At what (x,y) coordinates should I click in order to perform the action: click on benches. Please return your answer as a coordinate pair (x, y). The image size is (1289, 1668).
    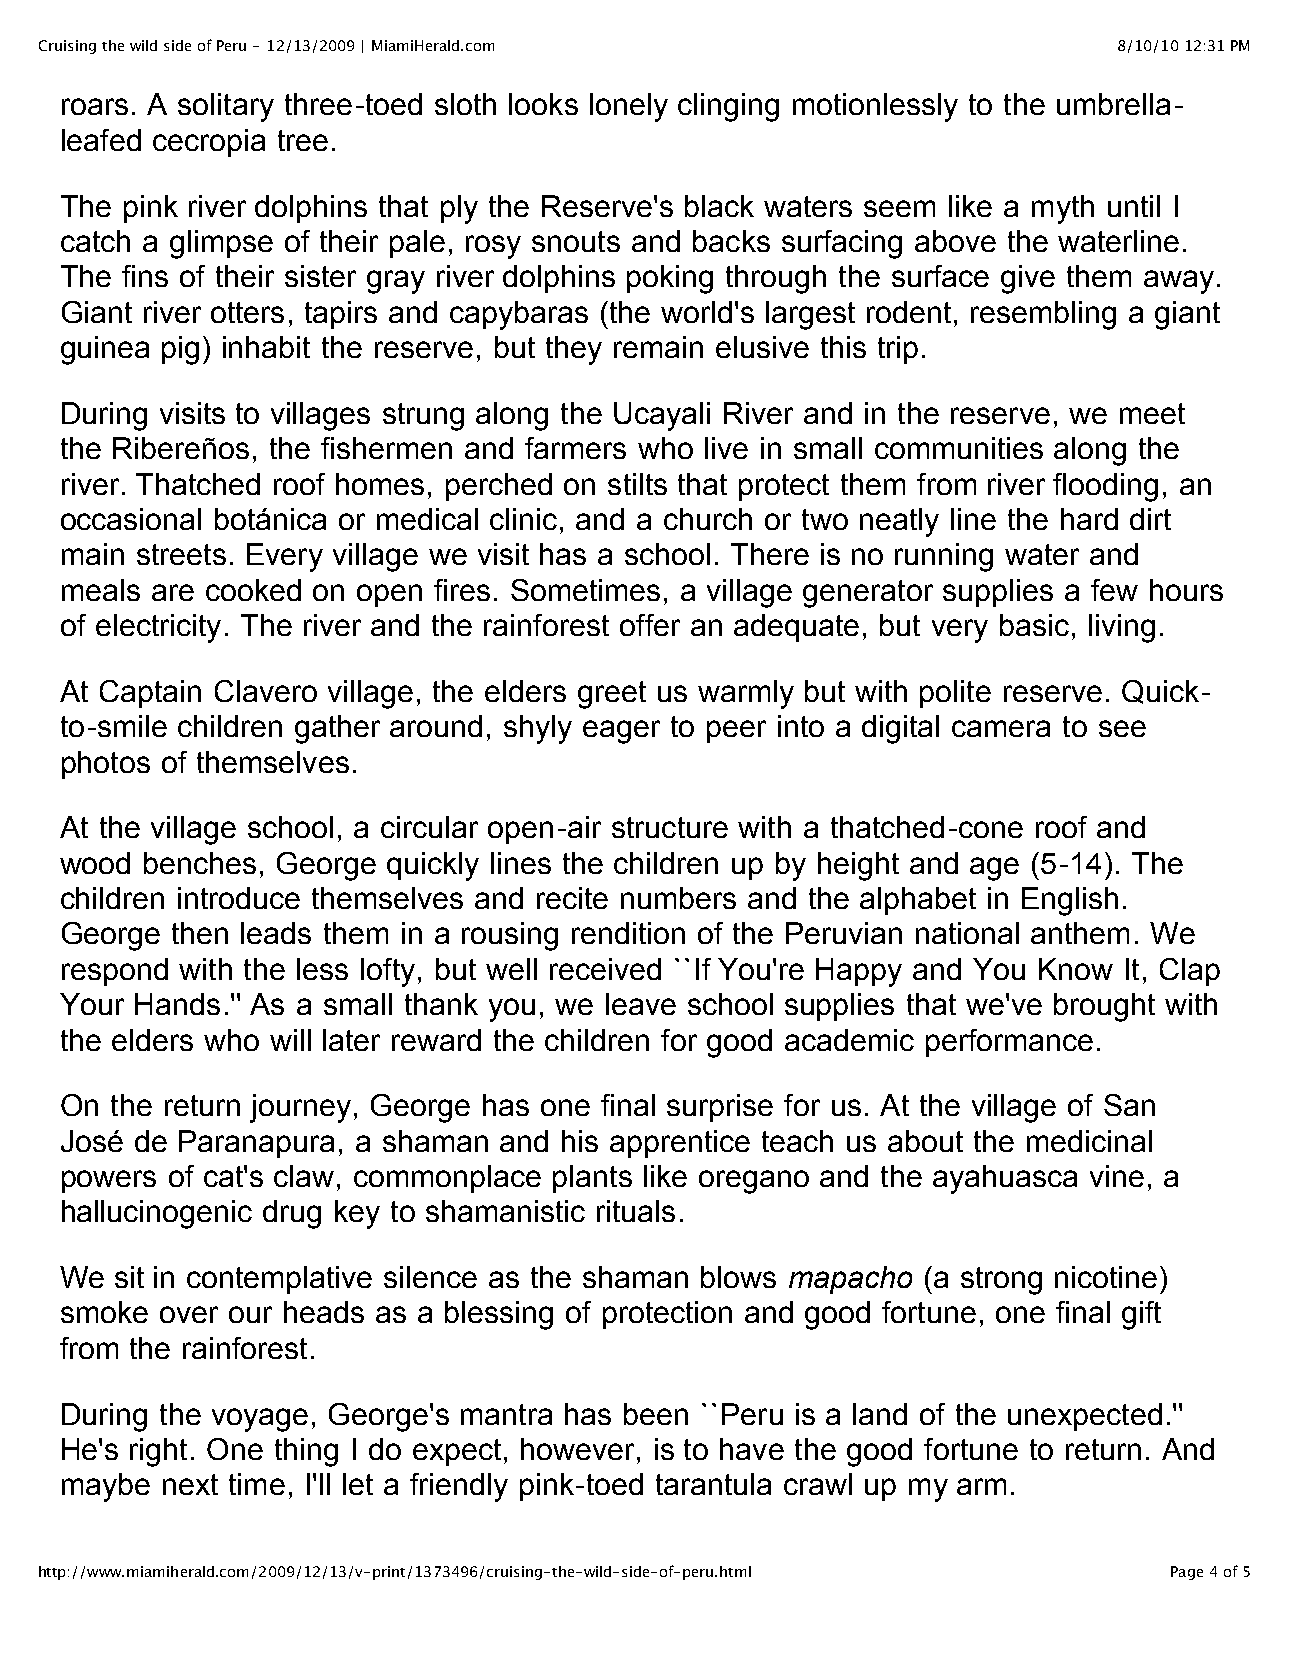
    Looking at the image, I should click on (200, 863).
